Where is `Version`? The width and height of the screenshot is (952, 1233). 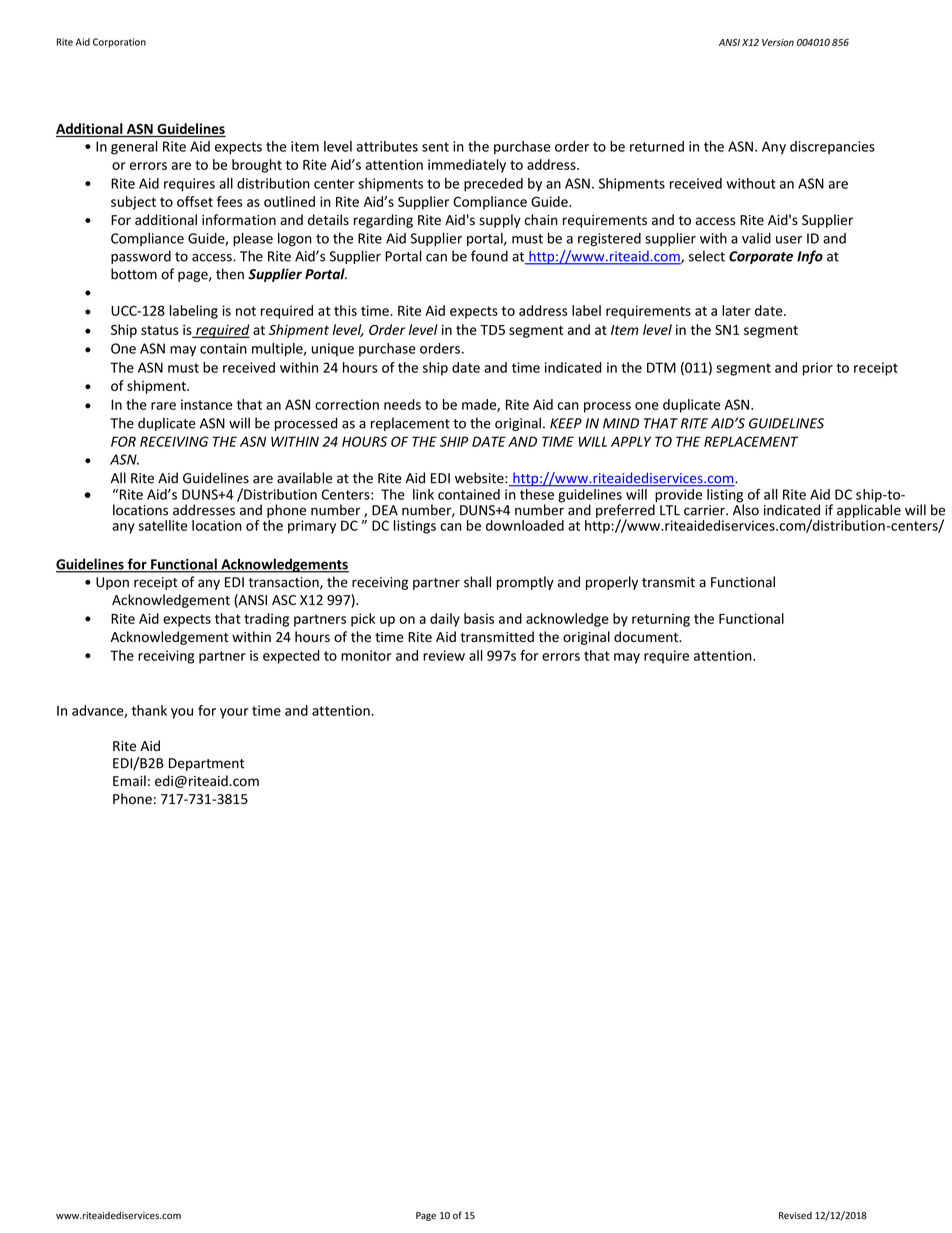 Version is located at coordinates (778, 42).
